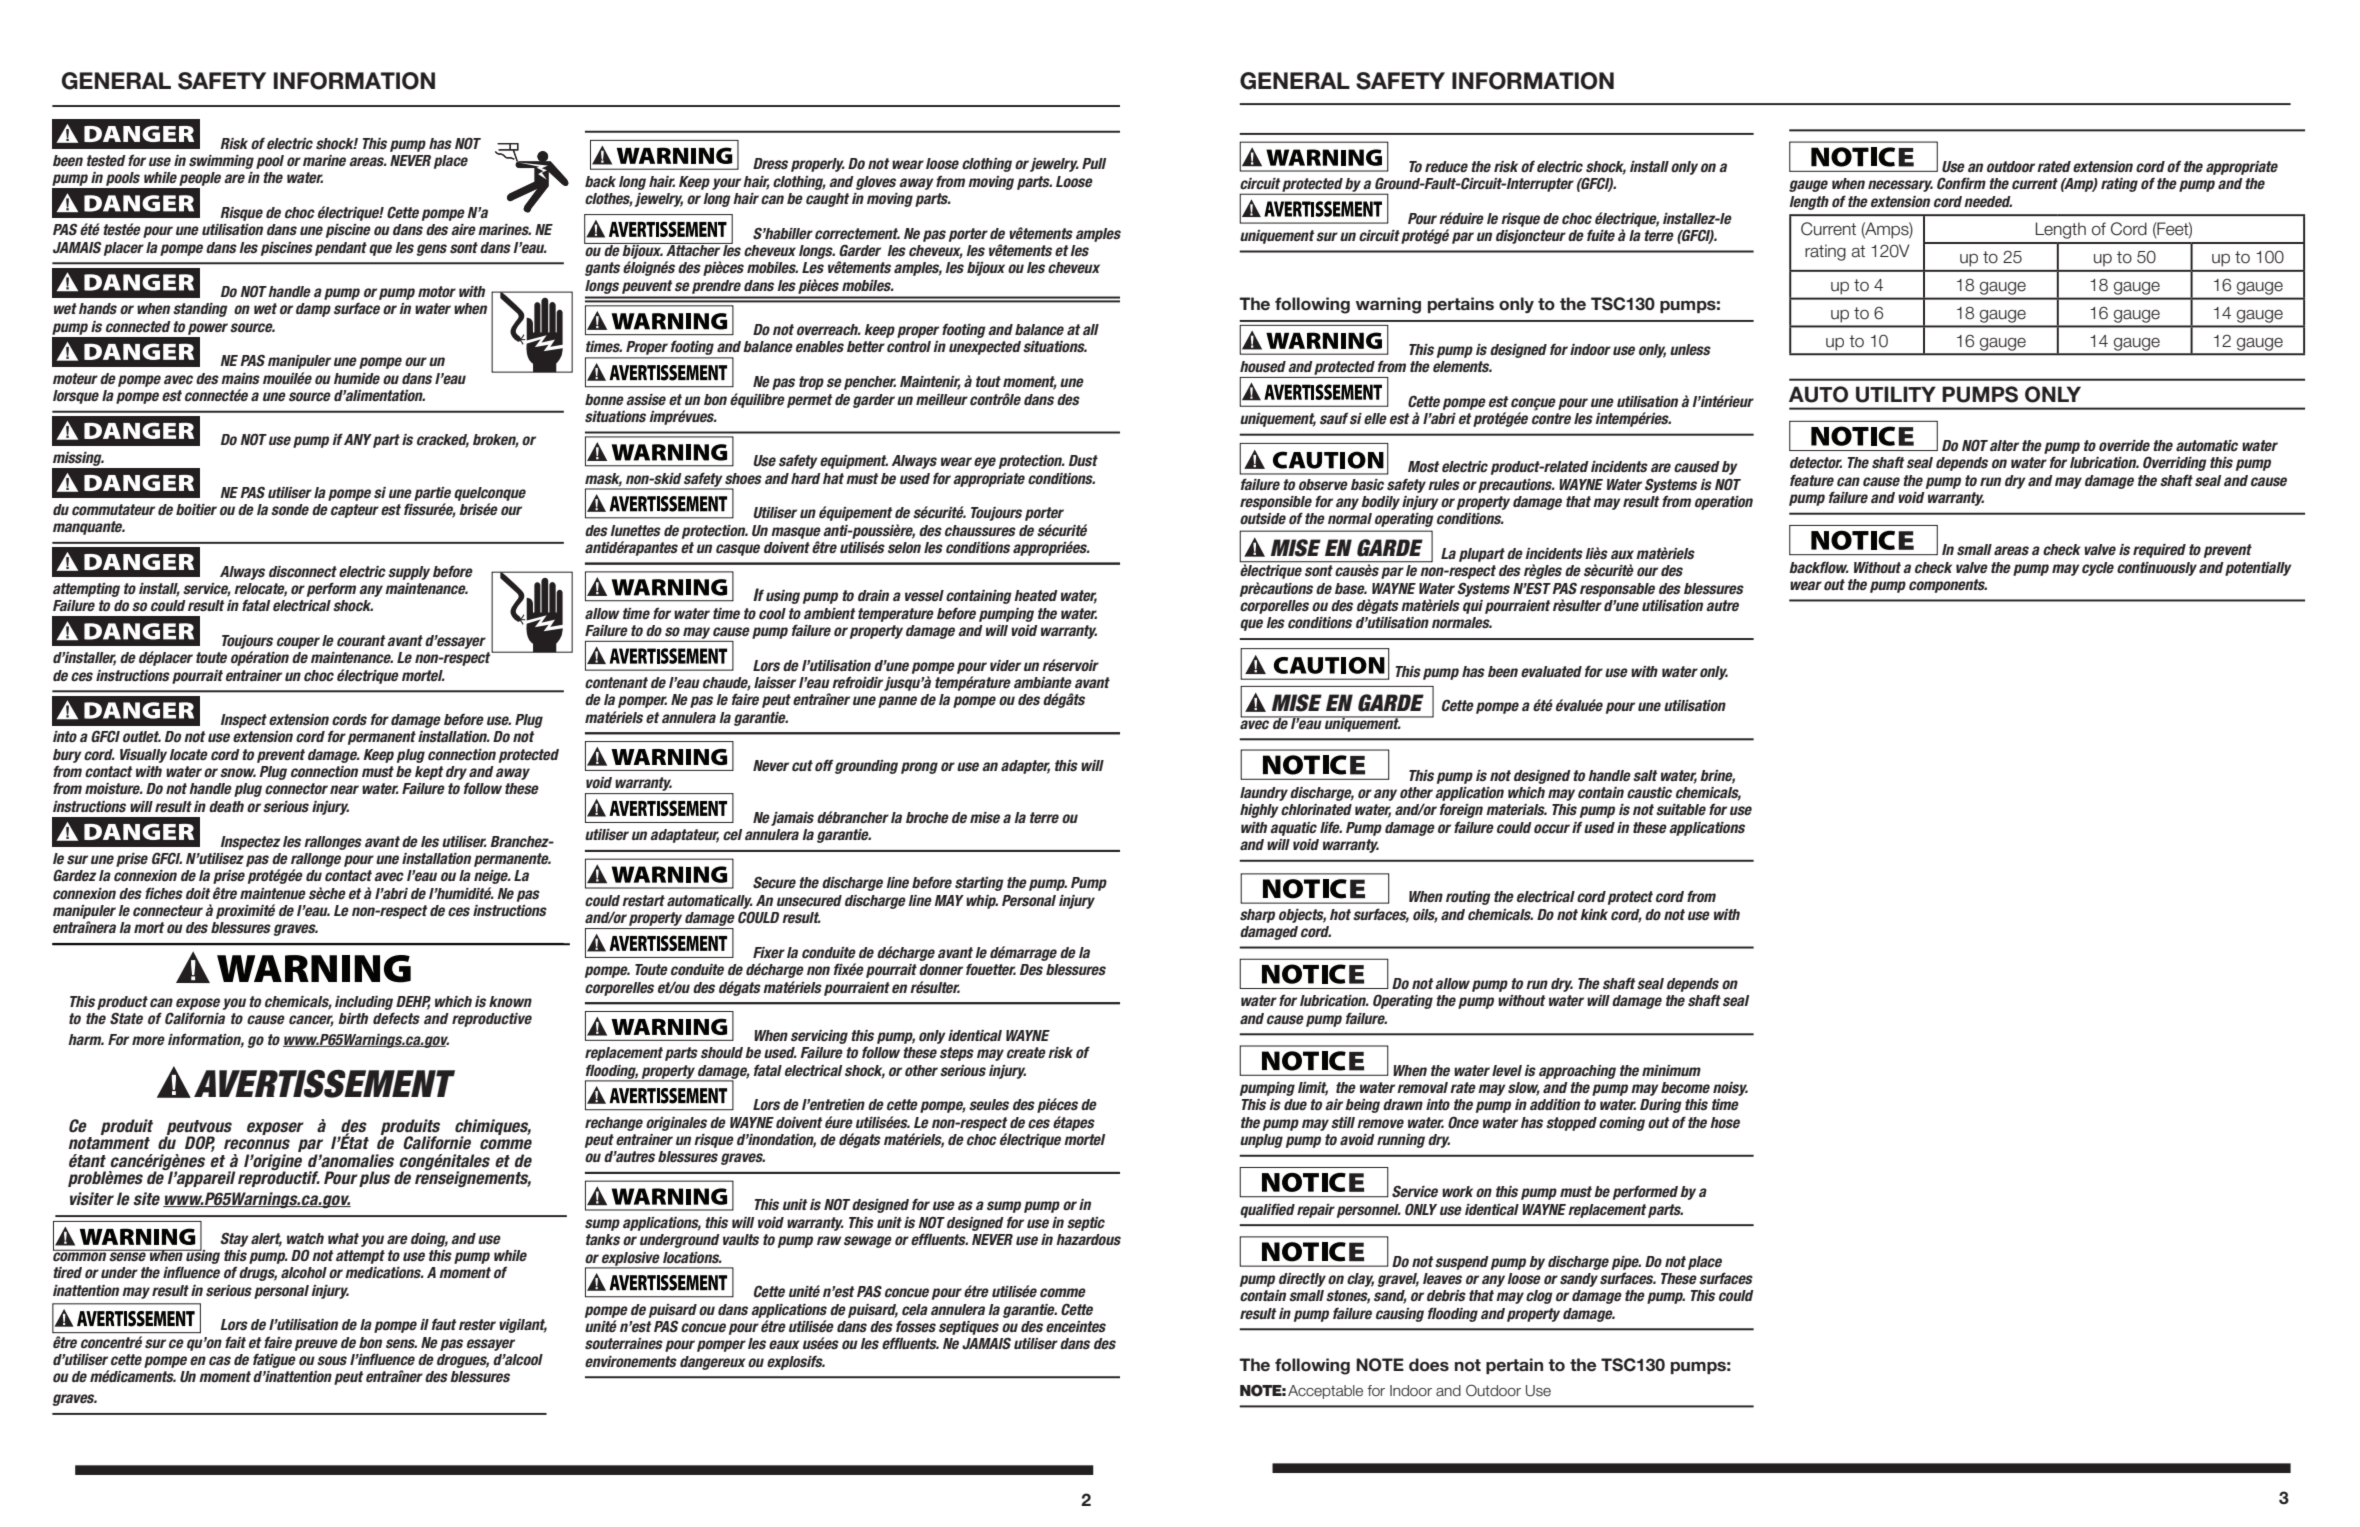 Image resolution: width=2360 pixels, height=1527 pixels. Describe the element at coordinates (1036, 595) in the screenshot. I see `heated` at that location.
